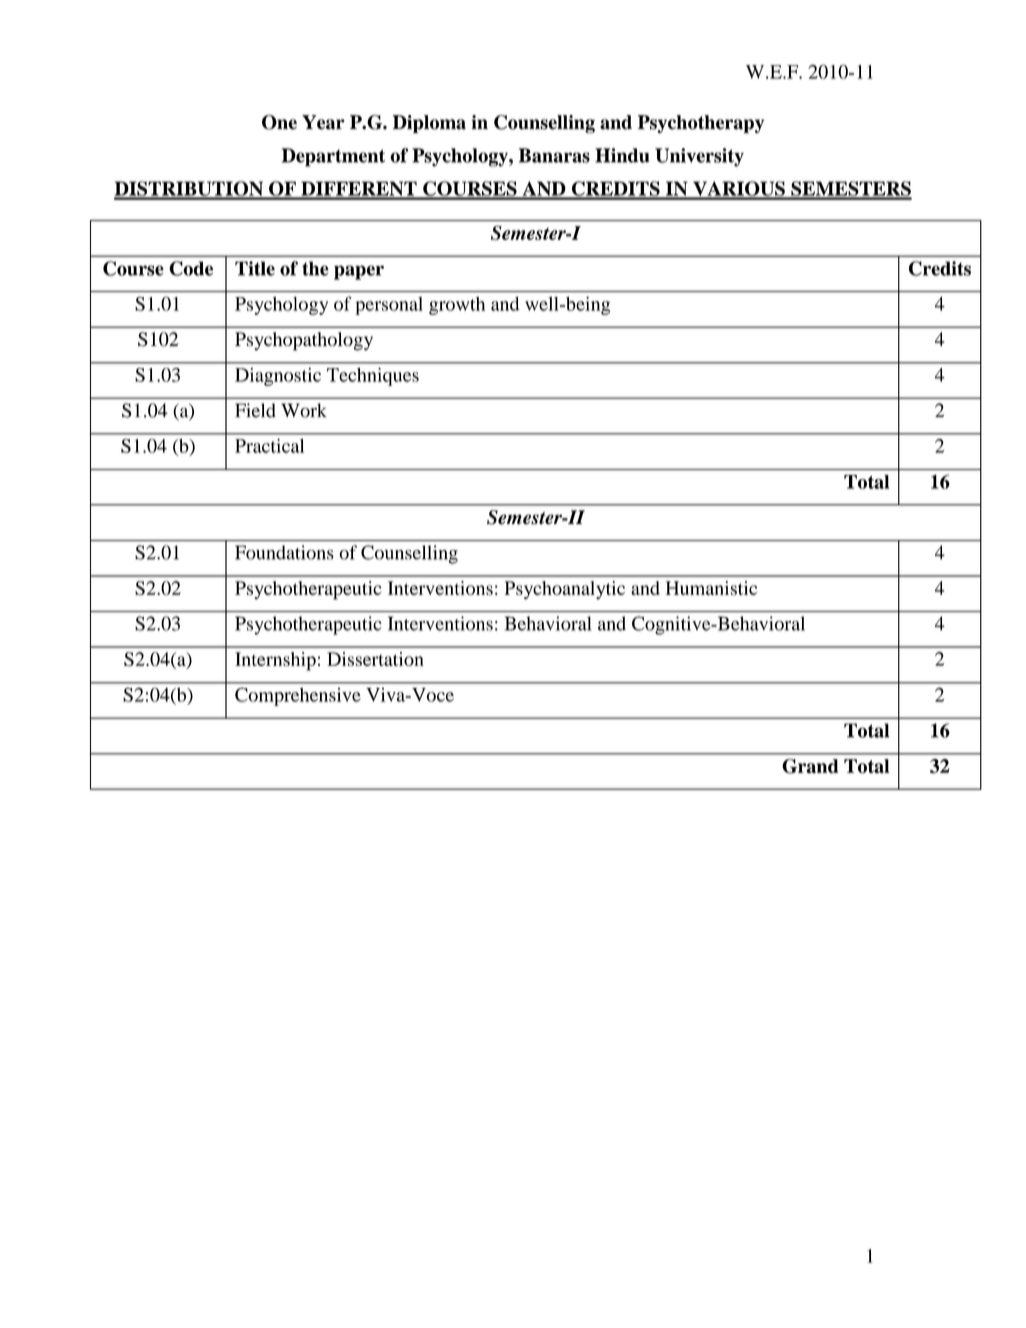 This image has width=1026, height=1328. What do you see at coordinates (711, 588) in the image?
I see `Humanistic` at bounding box center [711, 588].
